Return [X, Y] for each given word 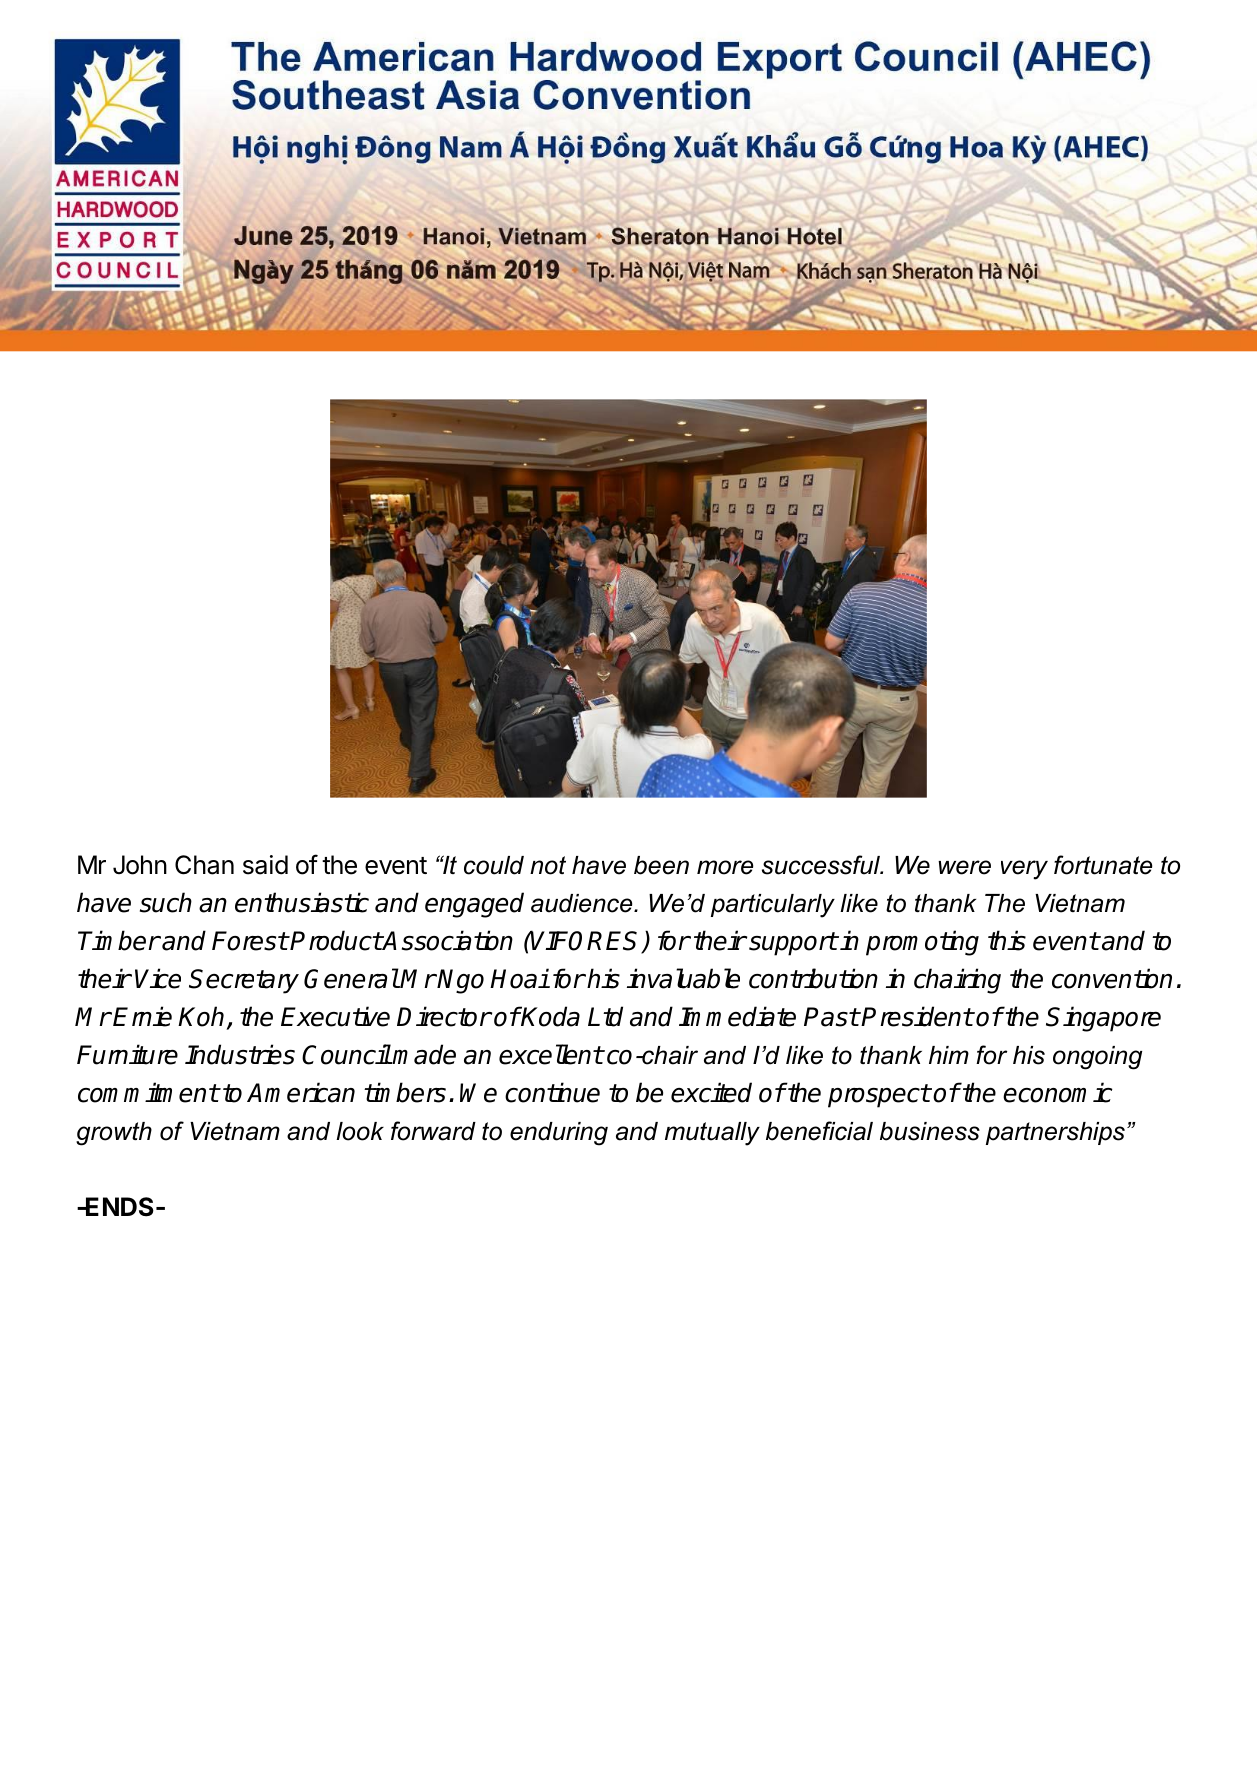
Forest [250, 941]
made [424, 1054]
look [360, 1131]
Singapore [1103, 1019]
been [661, 865]
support [793, 944]
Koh [201, 1016]
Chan [204, 865]
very [1024, 870]
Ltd [605, 1016]
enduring [559, 1134]
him [949, 1055]
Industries [240, 1054]
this [1007, 940]
